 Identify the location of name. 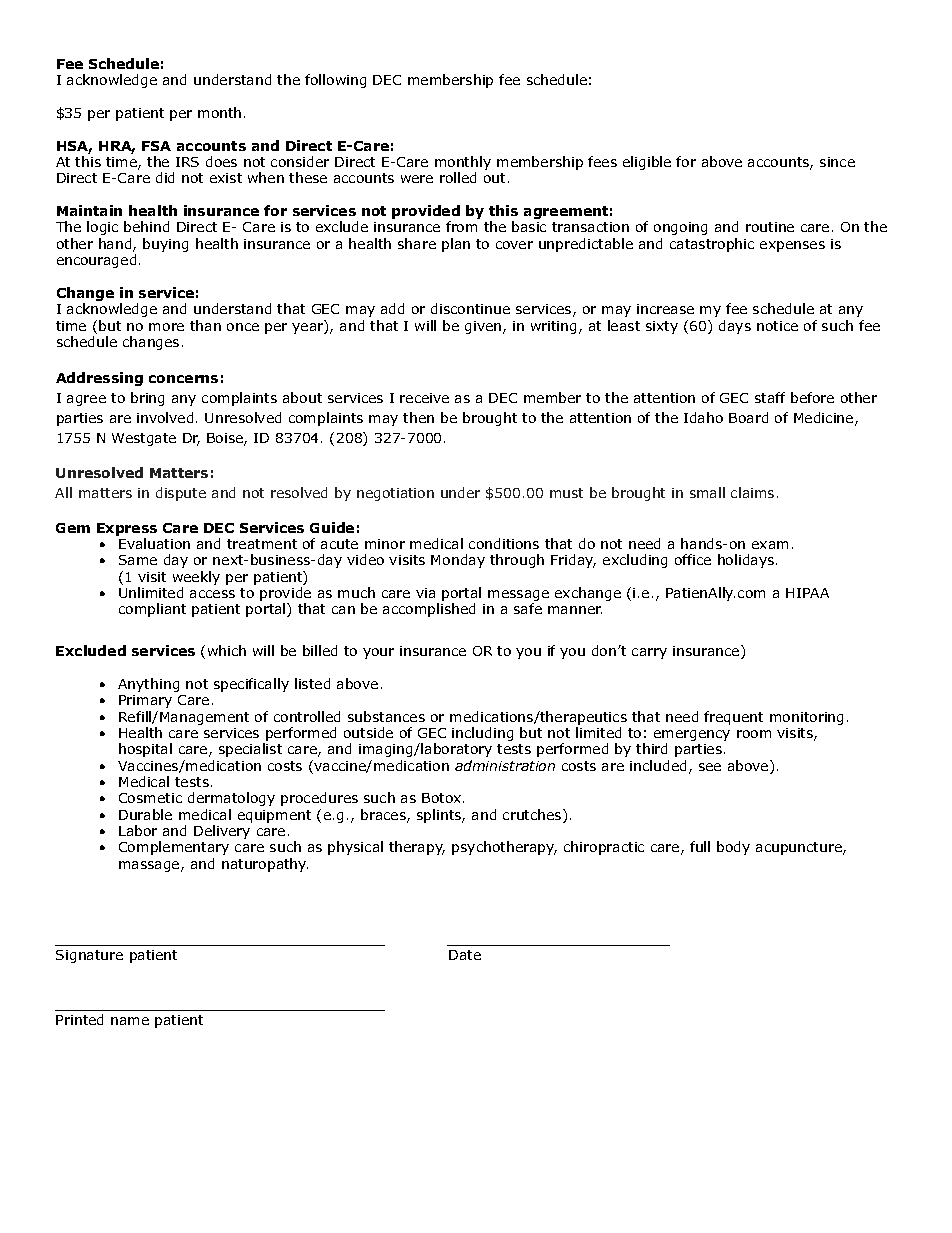
(130, 1021).
